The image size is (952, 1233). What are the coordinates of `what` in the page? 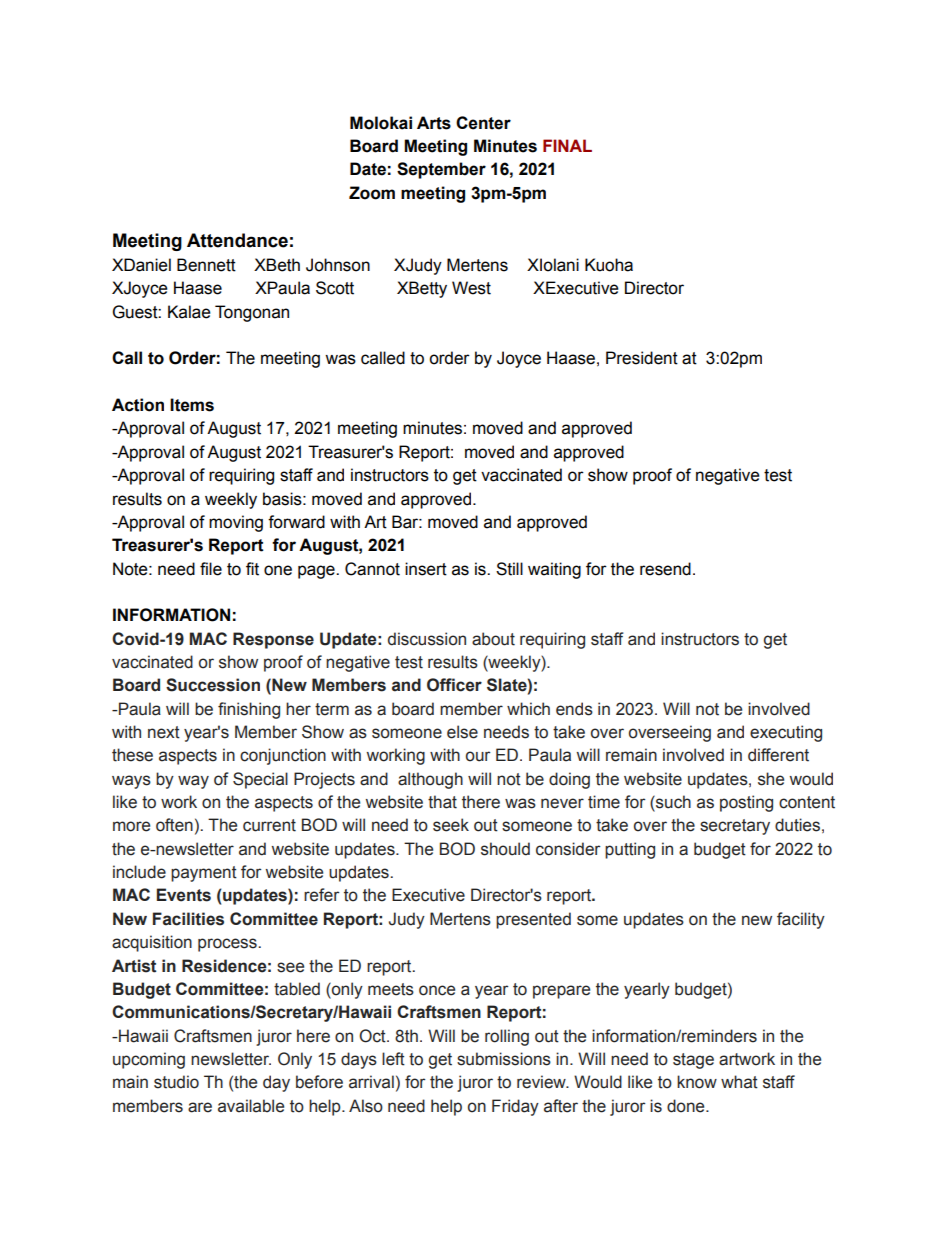 It's located at (739, 1082).
